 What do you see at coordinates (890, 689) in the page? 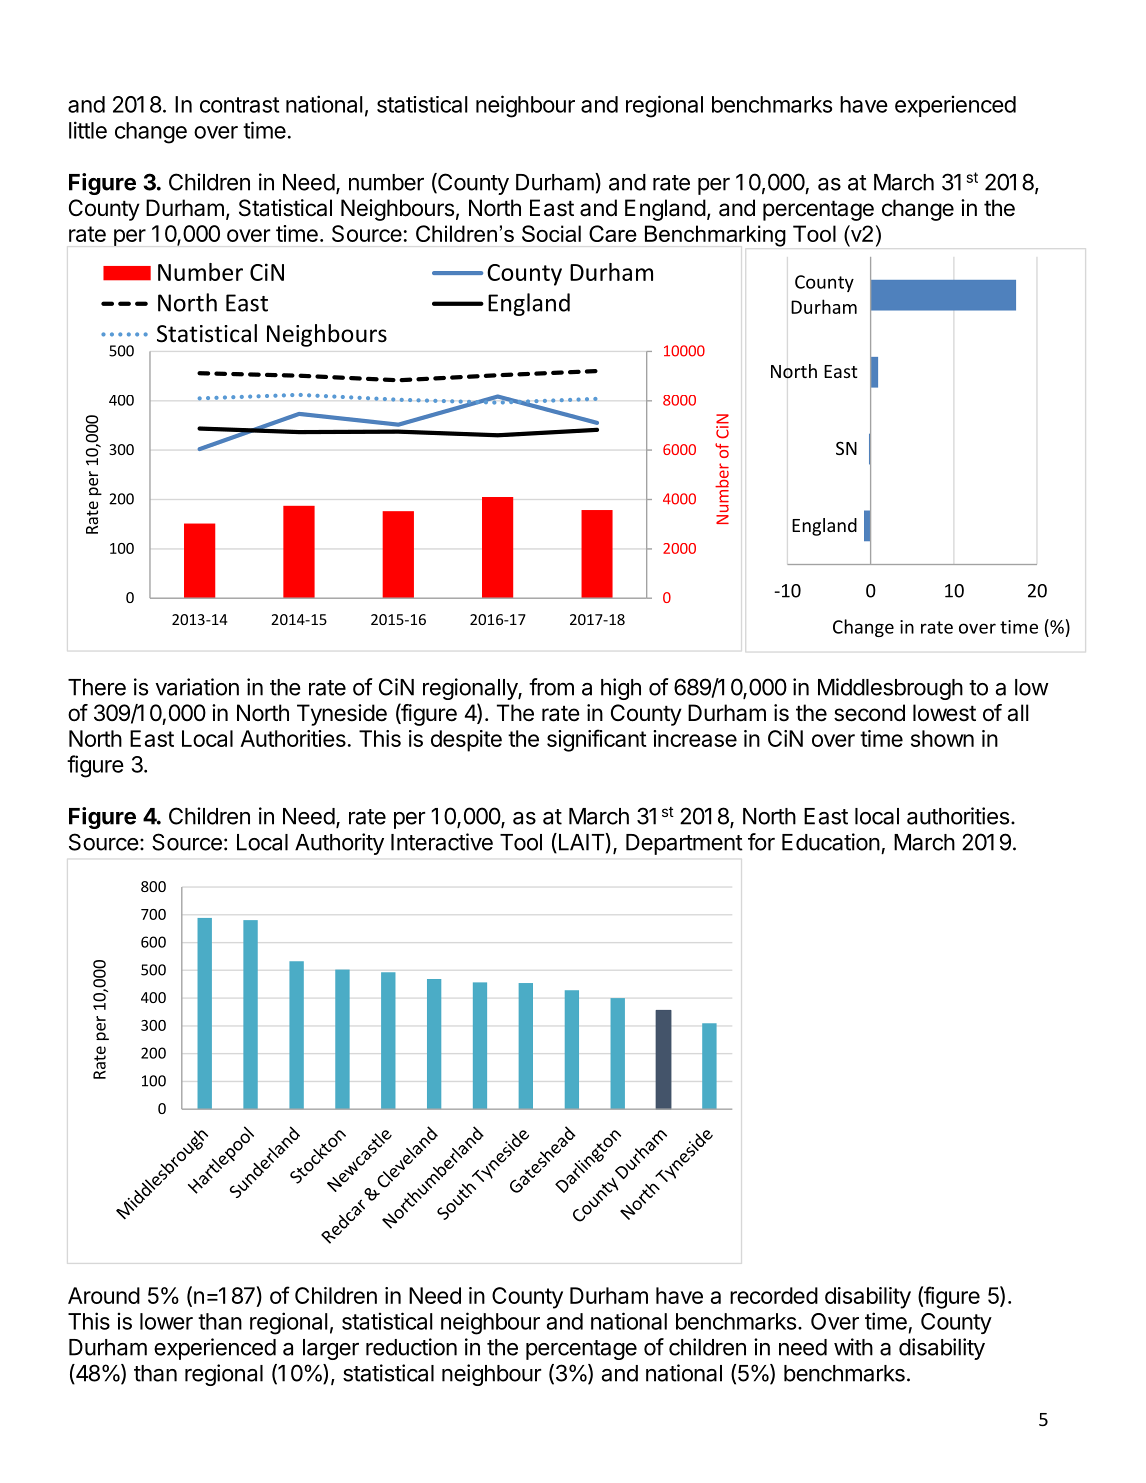
I see `Middlesbrough` at bounding box center [890, 689].
